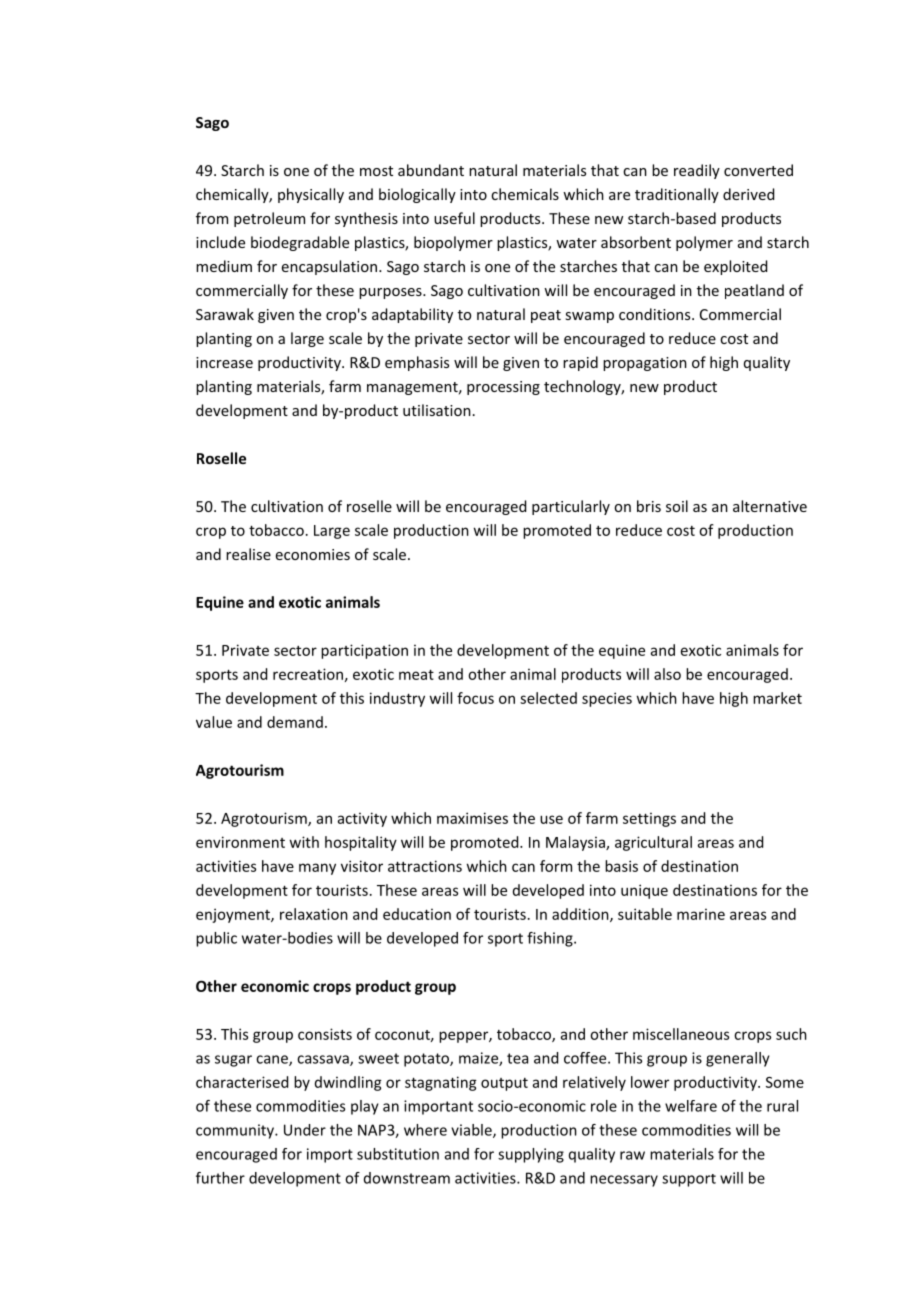 The image size is (924, 1308). What do you see at coordinates (305, 1130) in the screenshot?
I see `Under` at bounding box center [305, 1130].
